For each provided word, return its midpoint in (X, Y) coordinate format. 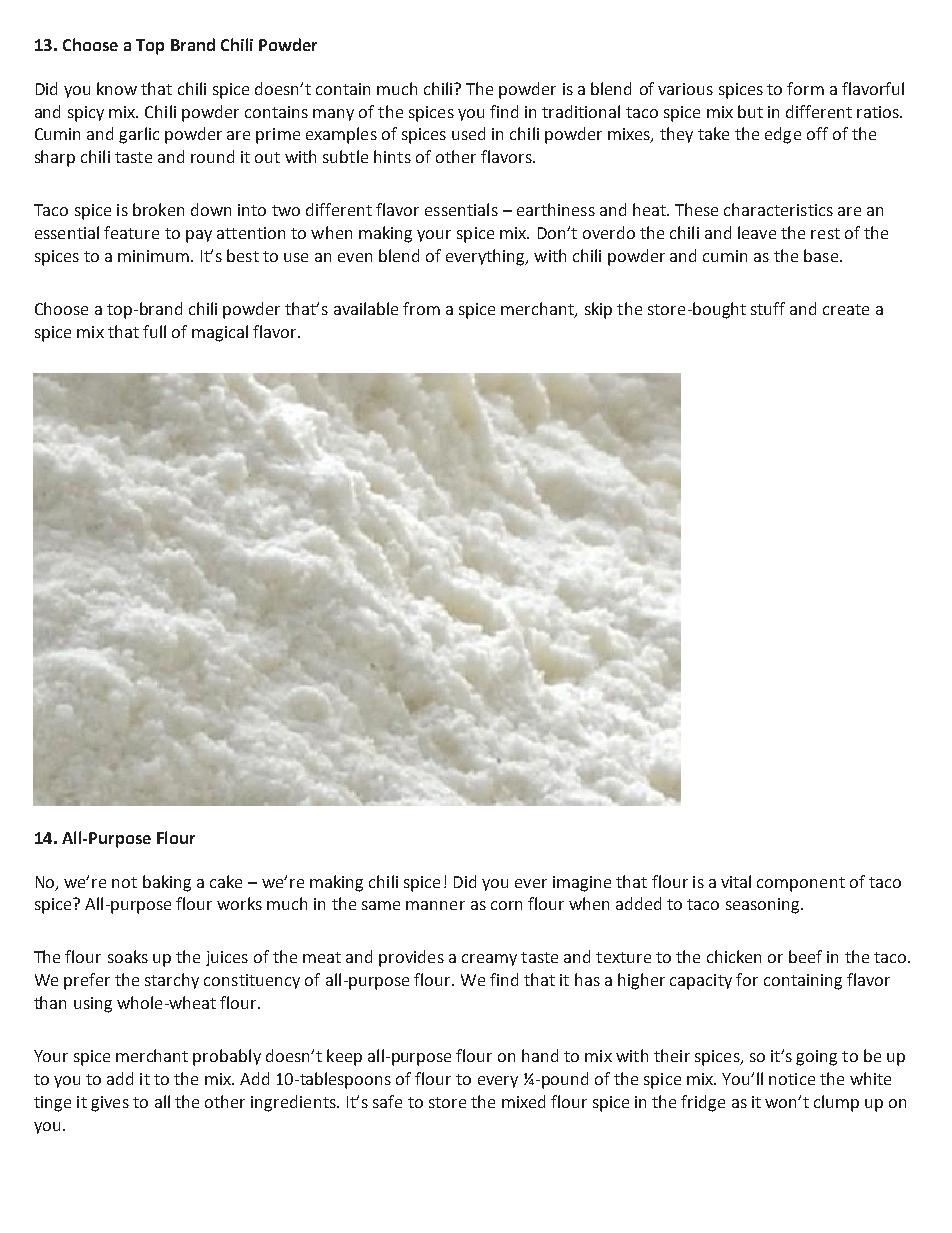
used (468, 133)
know (117, 88)
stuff (768, 308)
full (154, 331)
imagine (582, 884)
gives (110, 1104)
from (421, 308)
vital (736, 881)
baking (167, 883)
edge (783, 135)
